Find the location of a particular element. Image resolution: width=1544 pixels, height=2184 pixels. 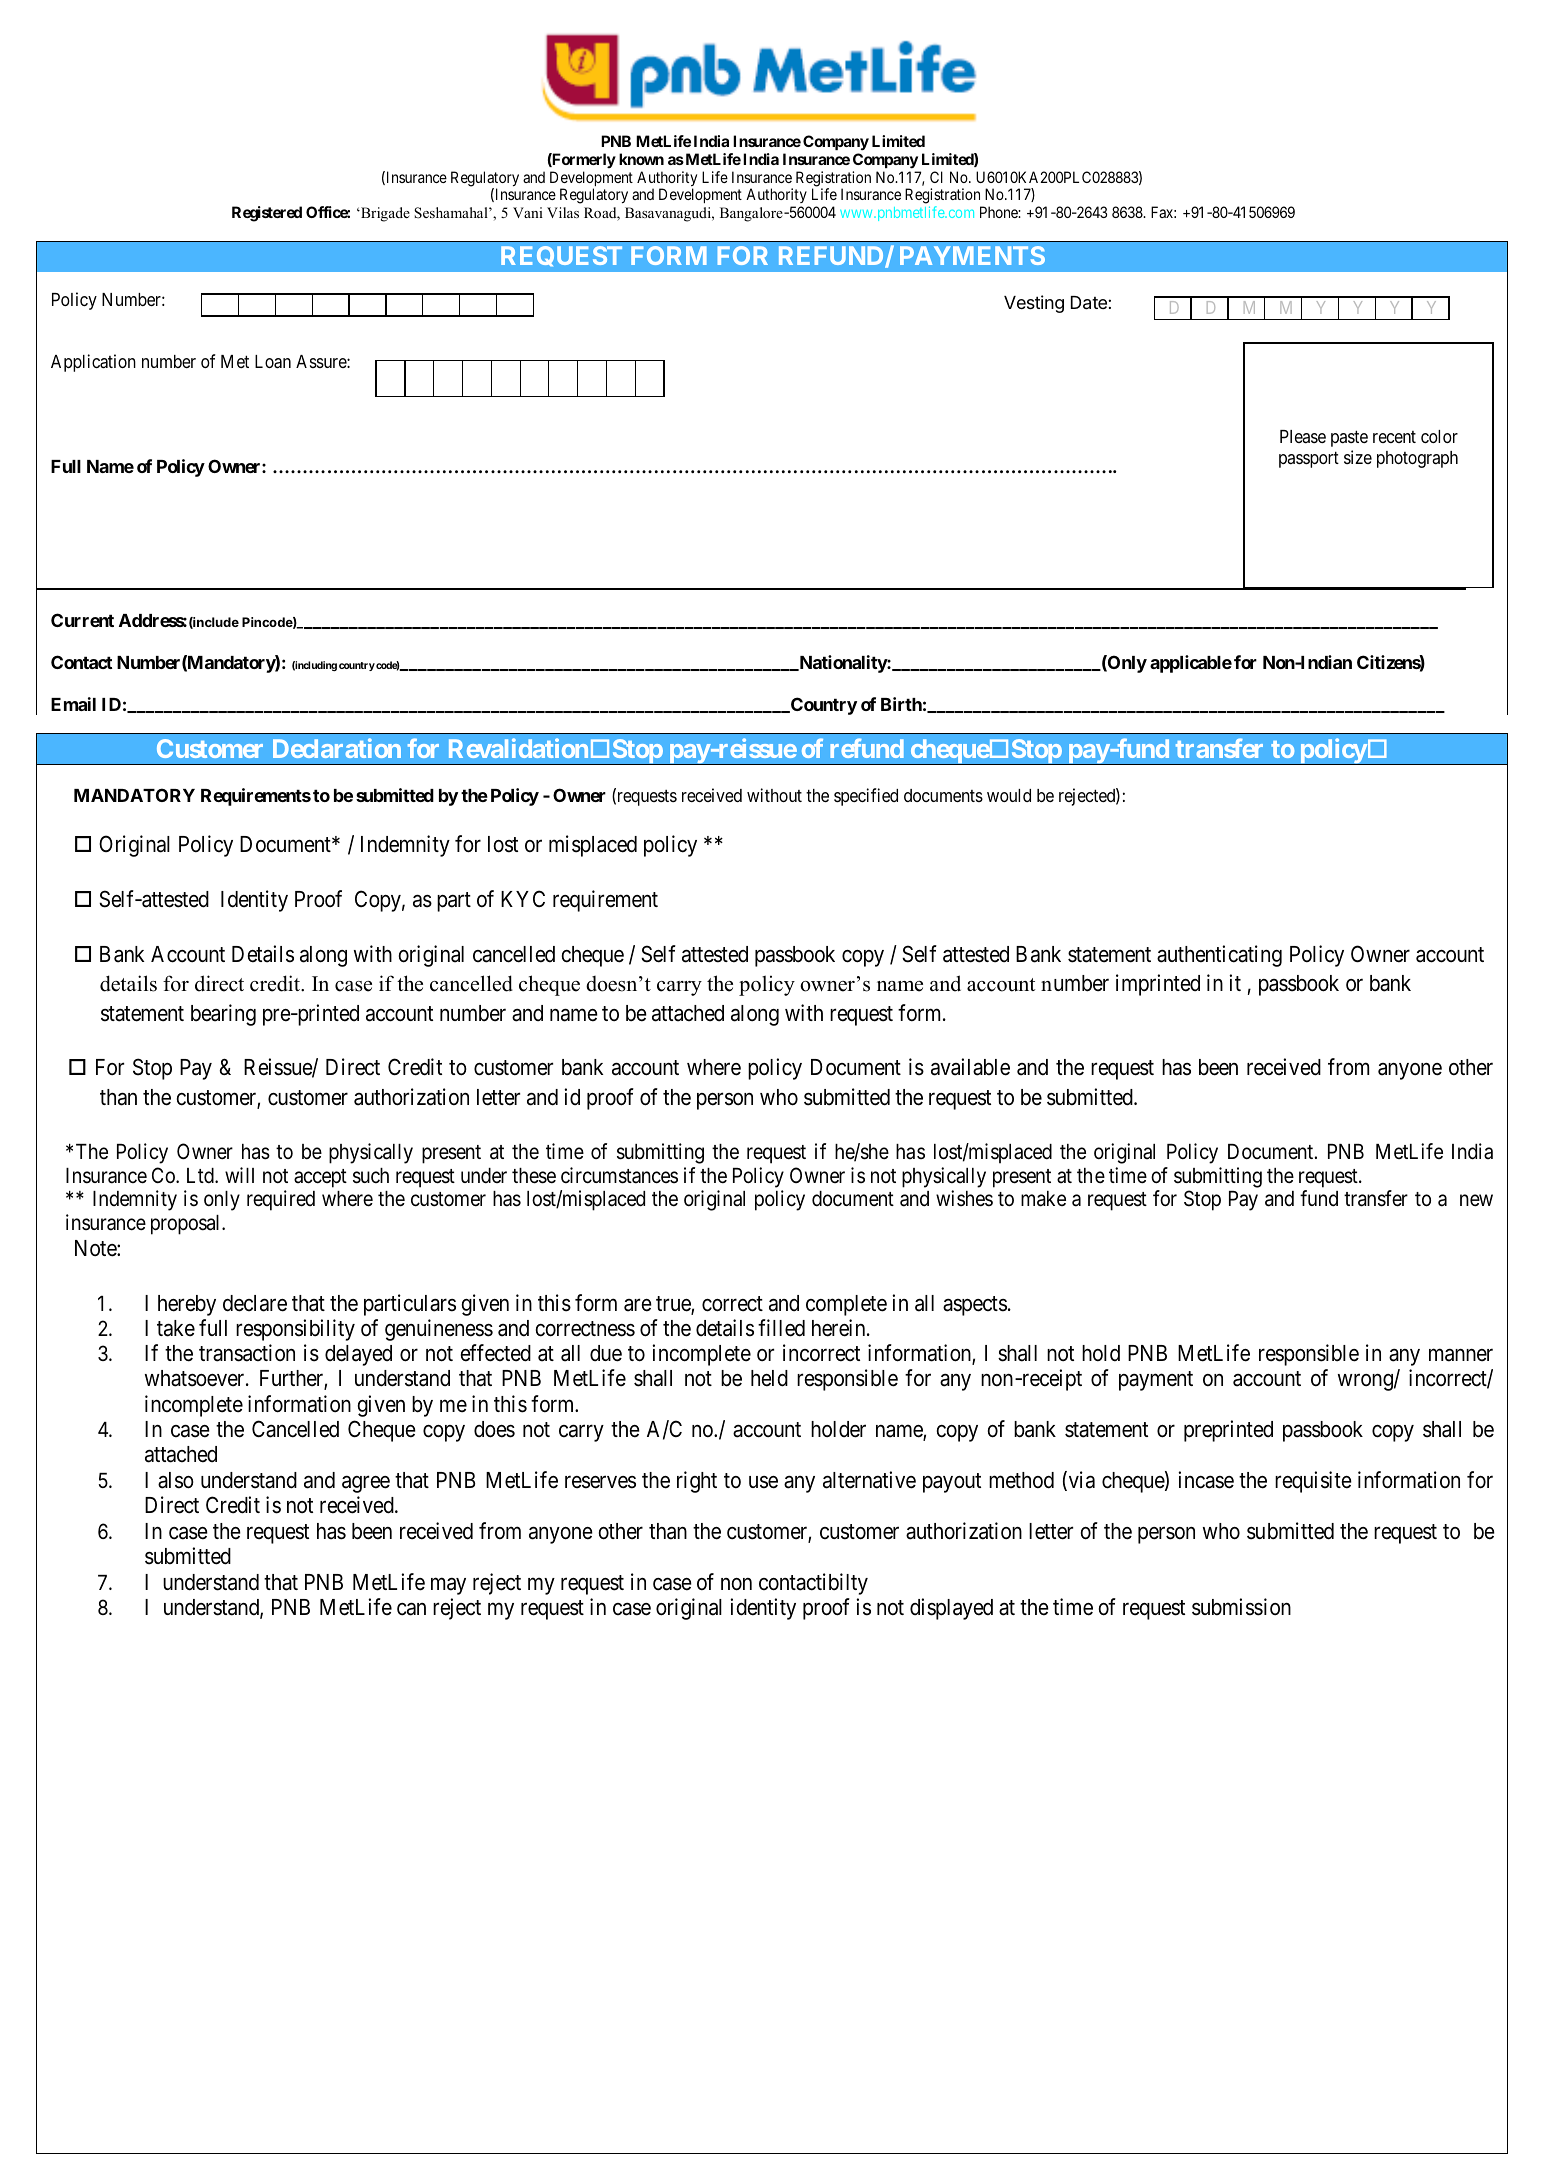

also is located at coordinates (176, 1480).
